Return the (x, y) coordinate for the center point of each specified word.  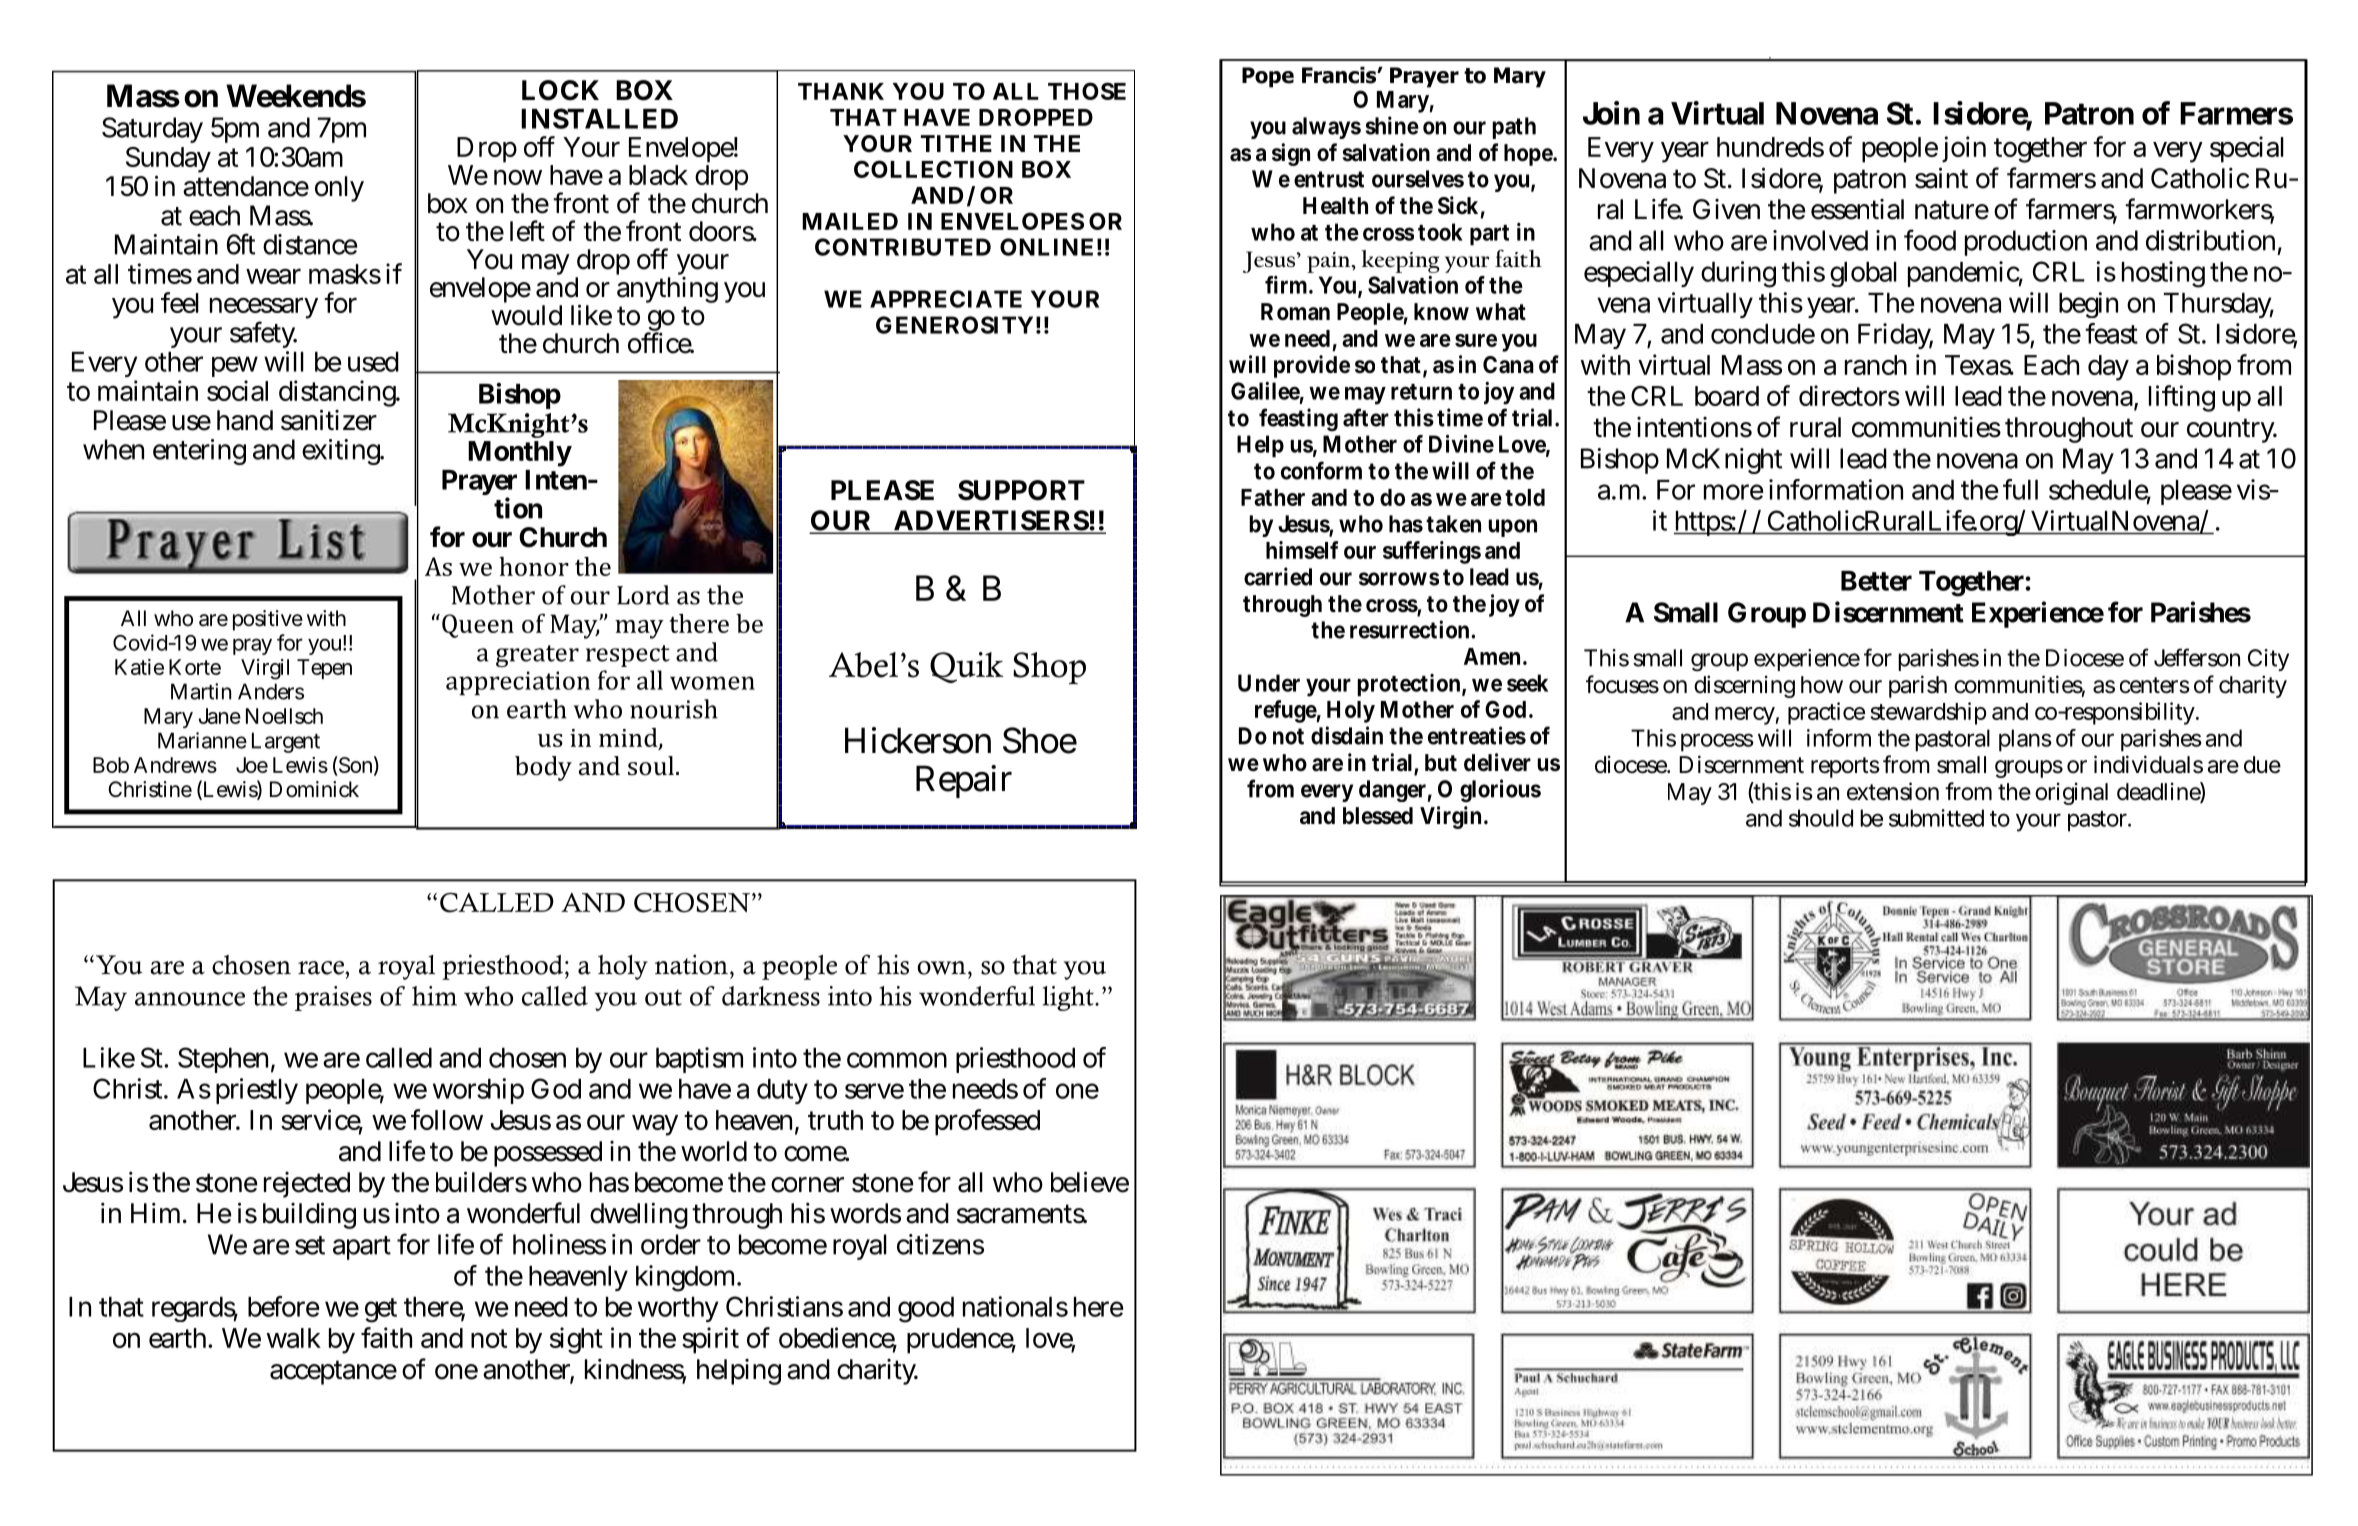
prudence (961, 1341)
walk (294, 1338)
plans (2025, 740)
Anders (271, 691)
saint (1941, 178)
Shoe (1040, 740)
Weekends (296, 96)
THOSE (1087, 91)
